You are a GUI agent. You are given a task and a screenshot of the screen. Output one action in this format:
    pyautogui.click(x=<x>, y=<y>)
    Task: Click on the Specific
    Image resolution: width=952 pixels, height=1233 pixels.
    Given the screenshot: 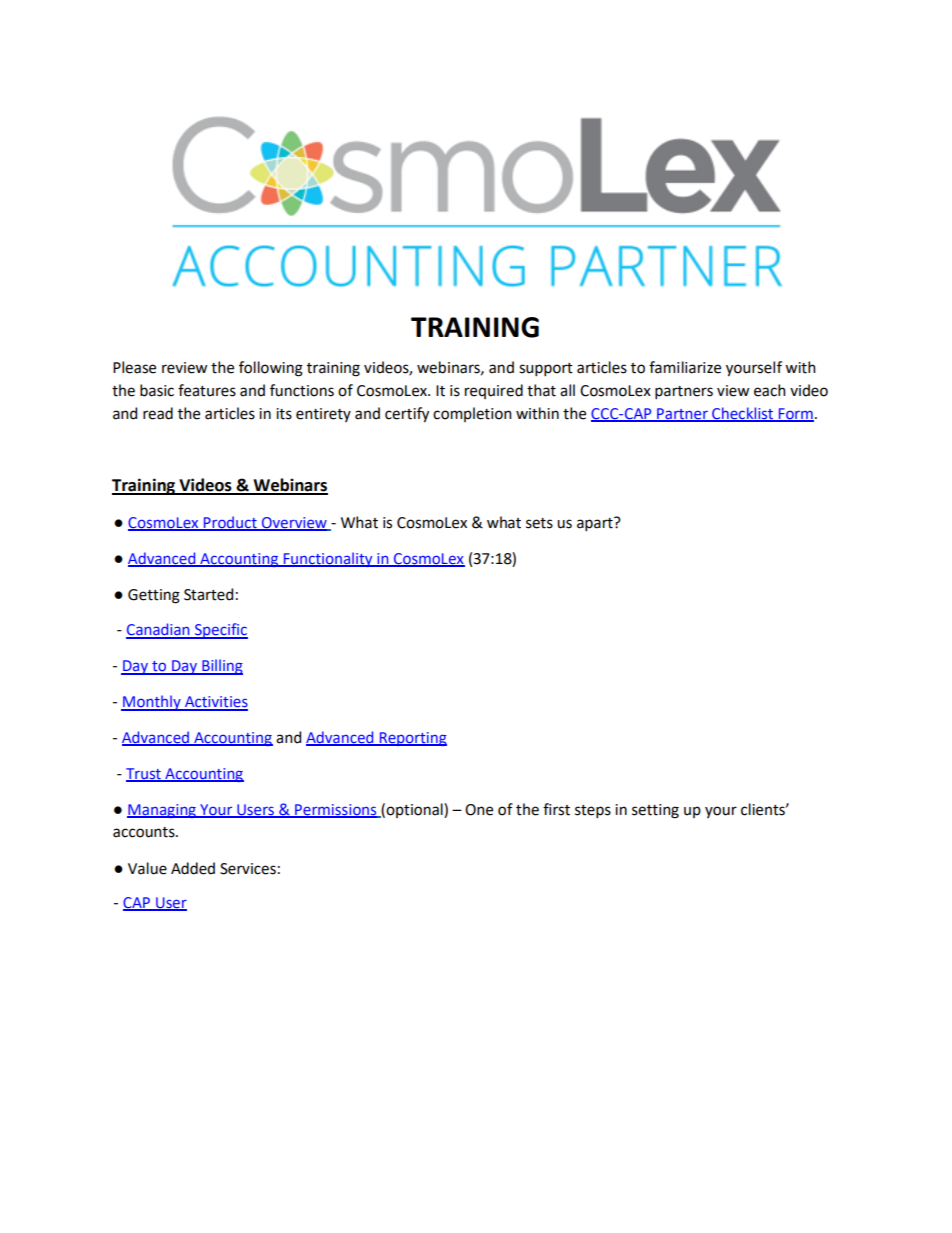 What is the action you would take?
    pyautogui.click(x=220, y=631)
